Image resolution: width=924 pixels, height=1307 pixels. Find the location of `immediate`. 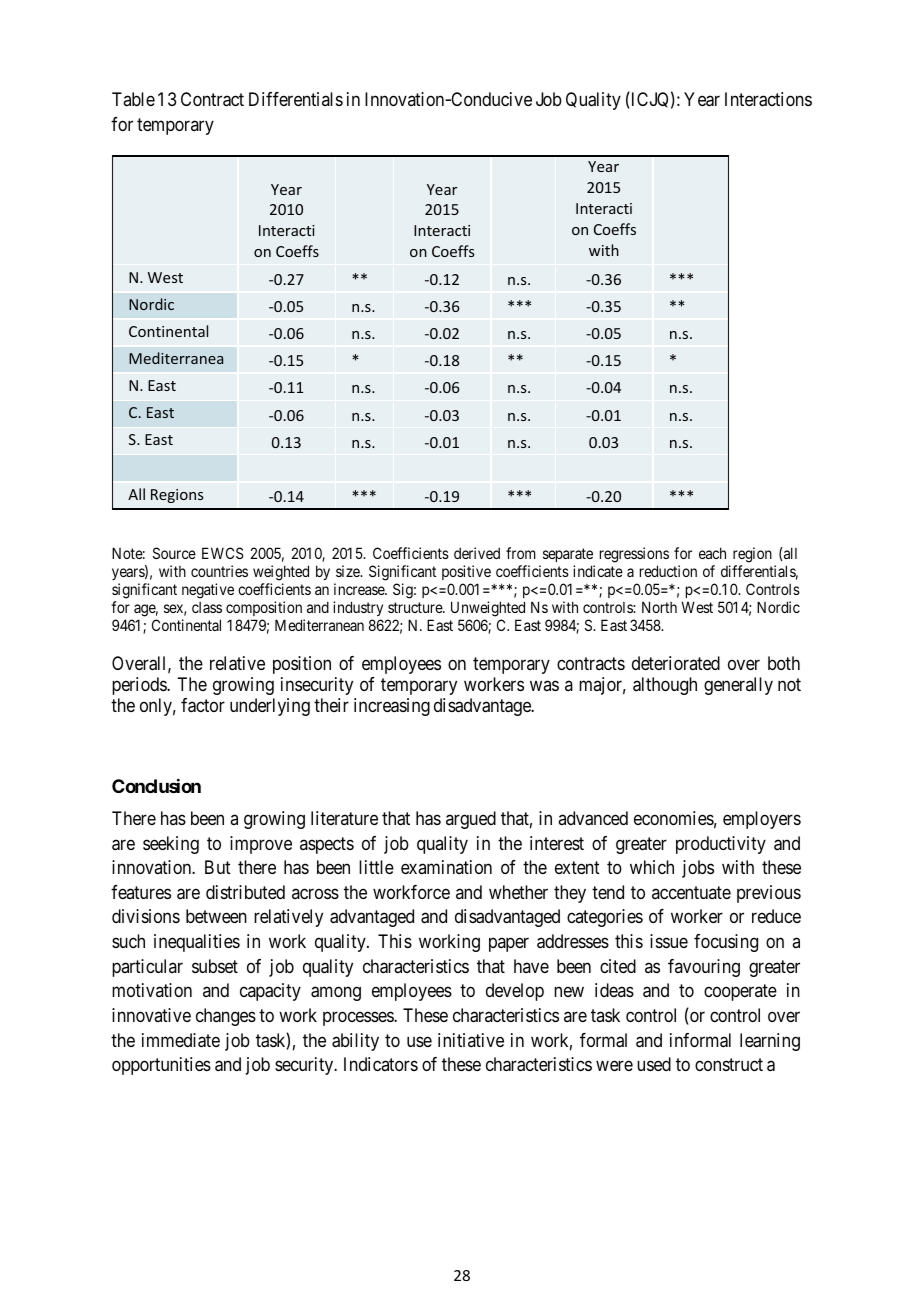

immediate is located at coordinates (181, 1040).
